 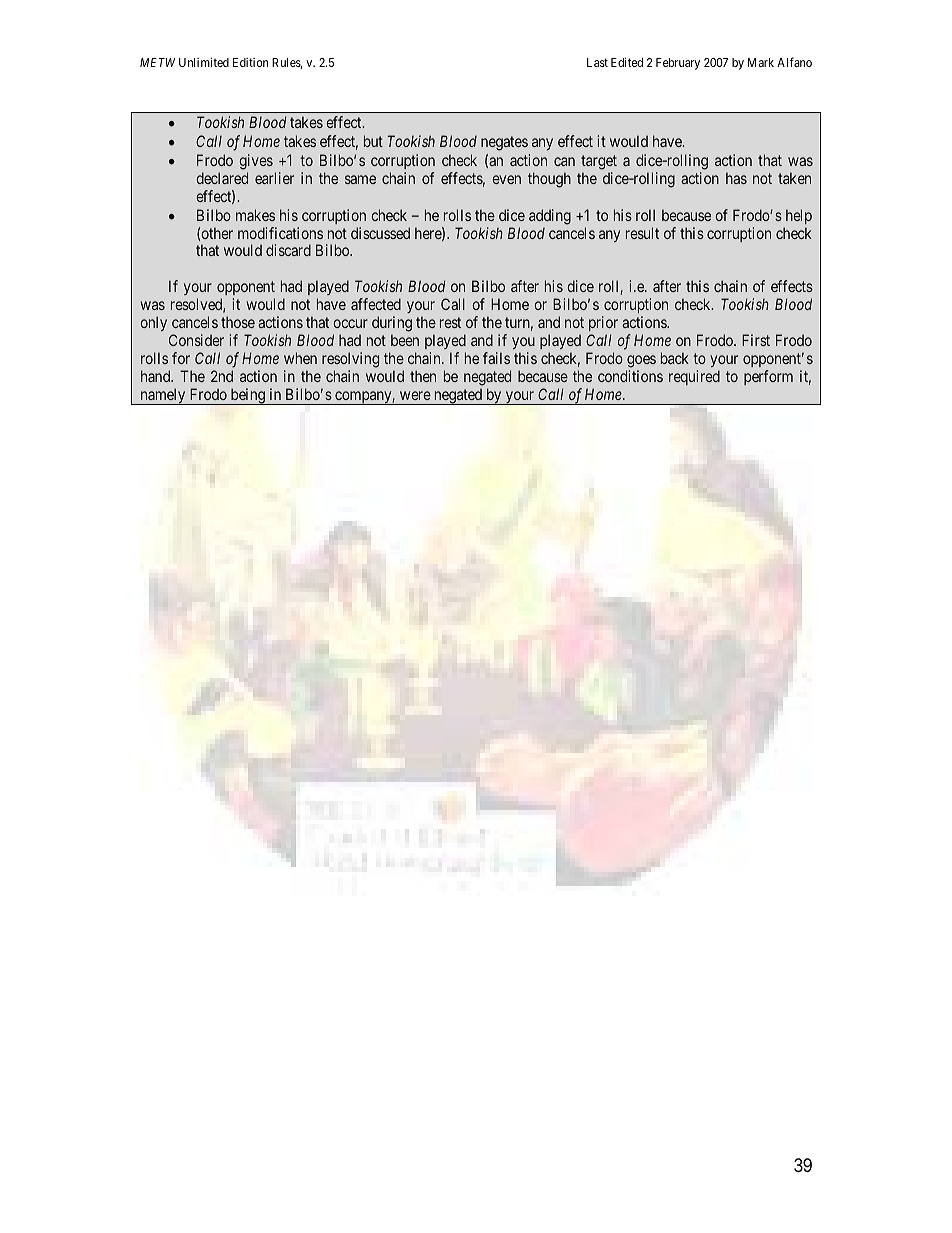 I want to click on prior, so click(x=603, y=323).
